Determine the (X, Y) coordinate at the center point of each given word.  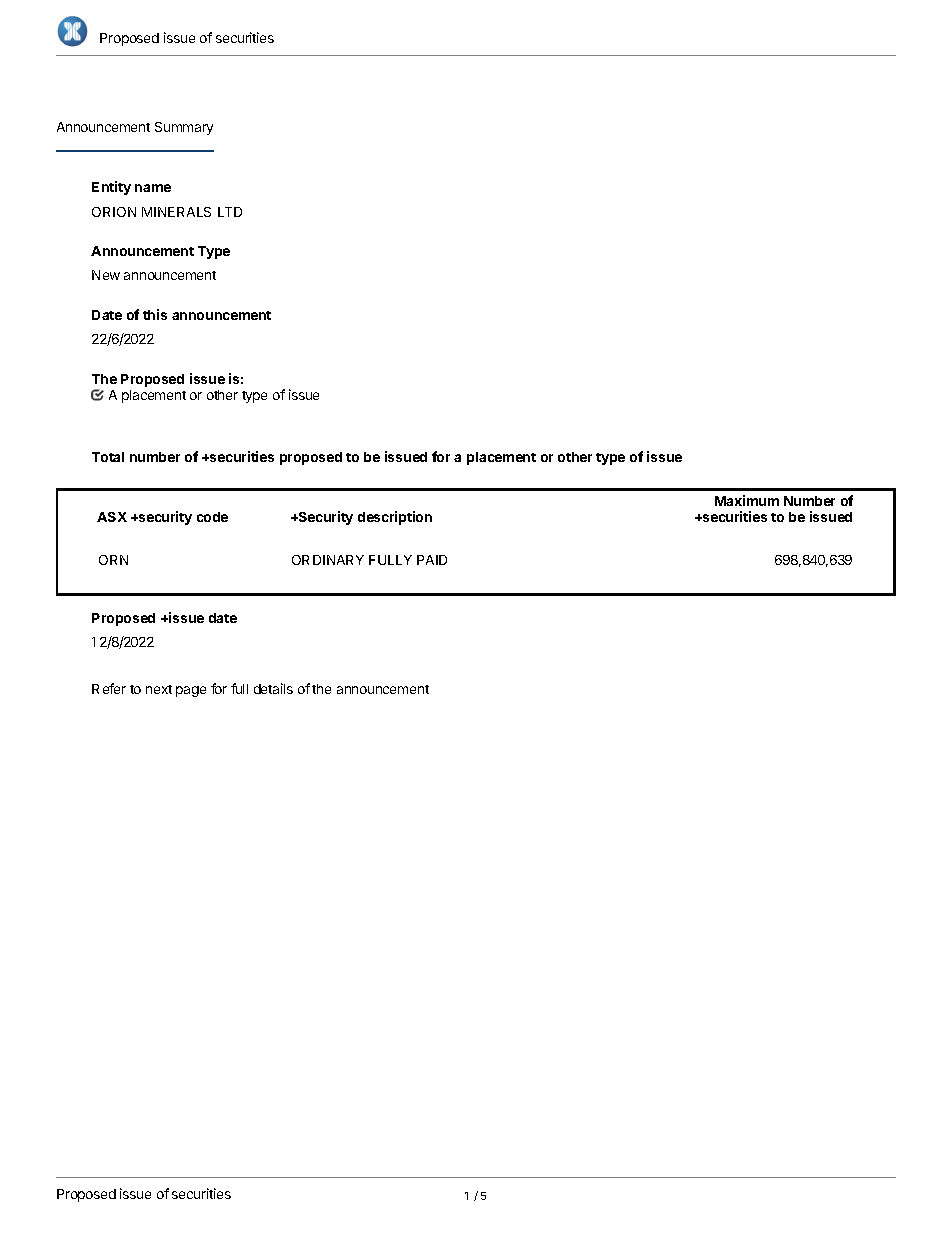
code (212, 517)
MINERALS (176, 212)
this (155, 314)
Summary (184, 128)
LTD (230, 212)
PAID (432, 560)
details (273, 688)
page (191, 691)
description (395, 518)
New (106, 275)
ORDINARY (328, 560)
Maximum (747, 500)
